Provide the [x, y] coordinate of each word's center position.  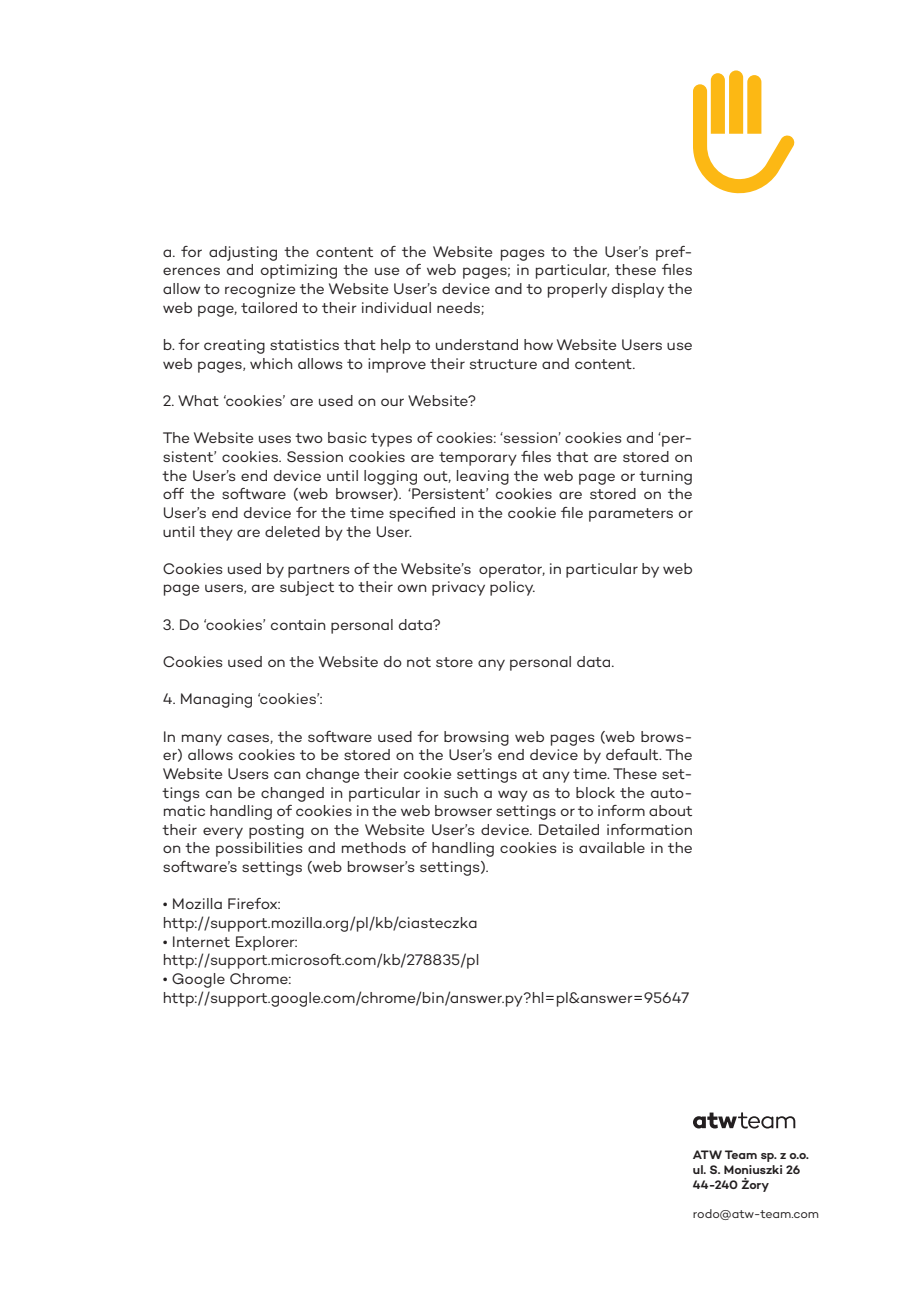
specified [422, 514]
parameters [631, 515]
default [633, 754]
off [173, 493]
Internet [201, 941]
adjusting [243, 253]
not [419, 662]
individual [396, 307]
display [638, 290]
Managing [216, 700]
